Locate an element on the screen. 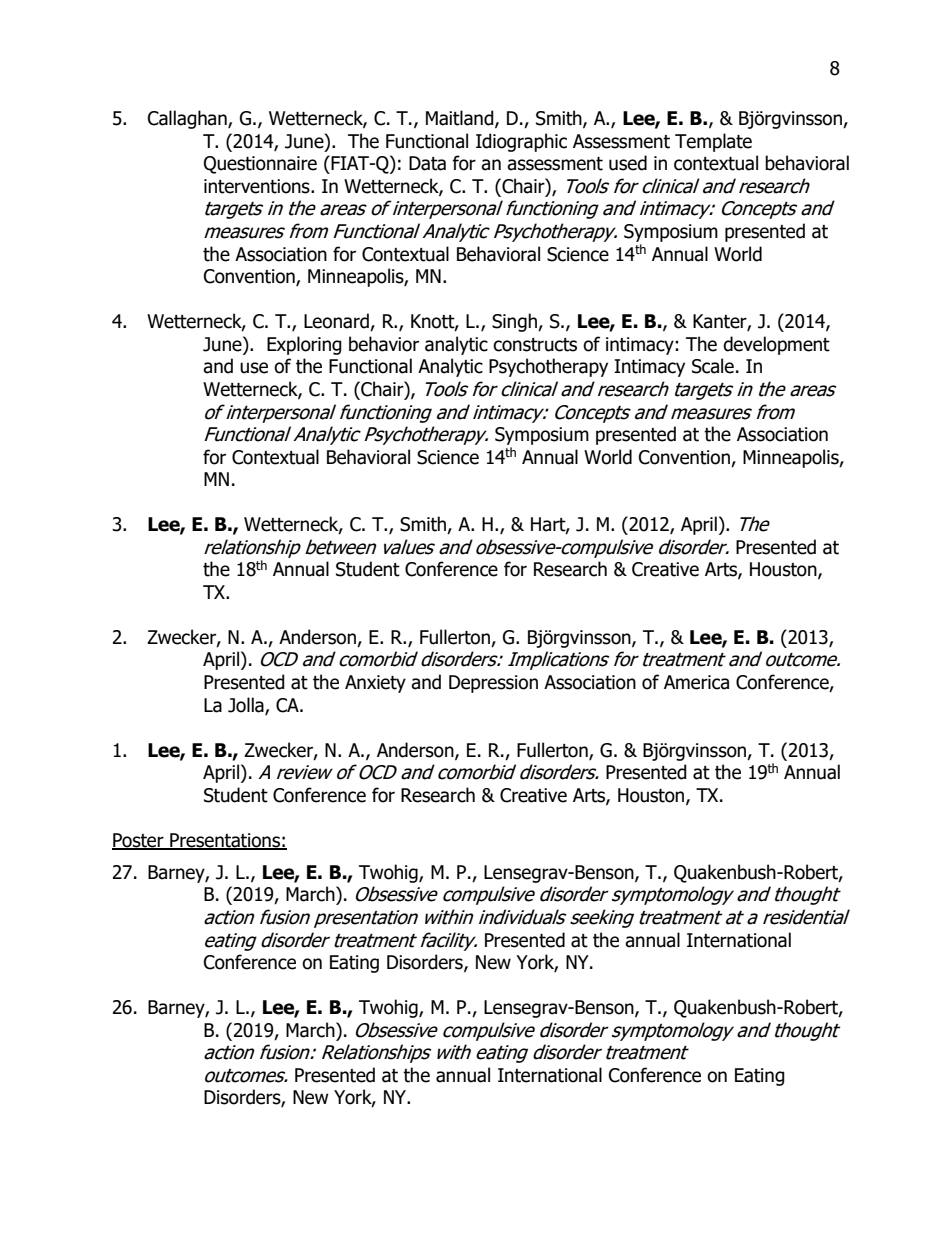 This screenshot has height=1233, width=952. development is located at coordinates (776, 345).
